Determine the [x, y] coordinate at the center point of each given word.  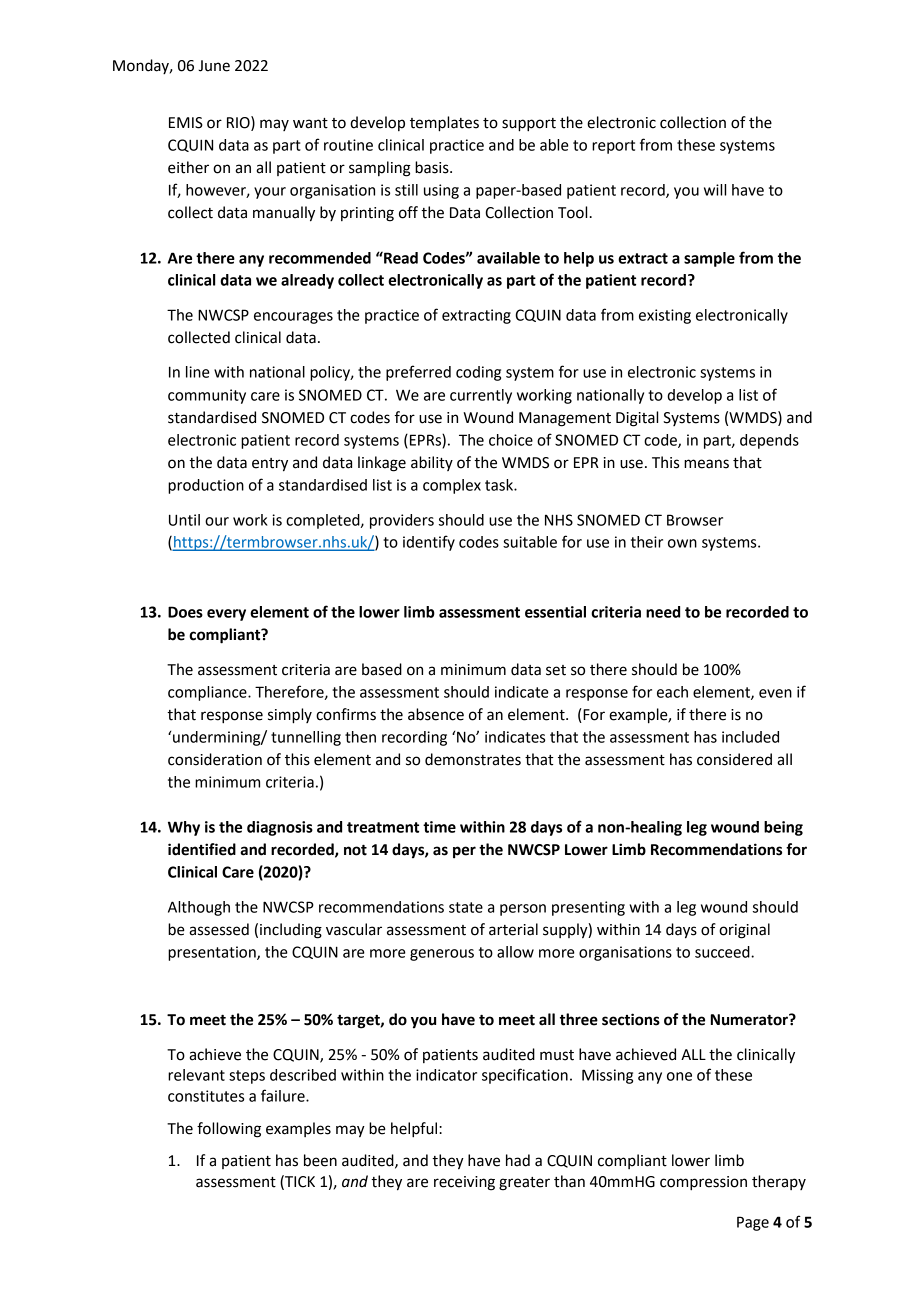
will [715, 190]
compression [703, 1183]
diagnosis [280, 828]
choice [511, 440]
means [706, 464]
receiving [464, 1183]
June [214, 66]
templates [444, 124]
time [439, 827]
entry [270, 465]
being [783, 828]
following [229, 1130]
